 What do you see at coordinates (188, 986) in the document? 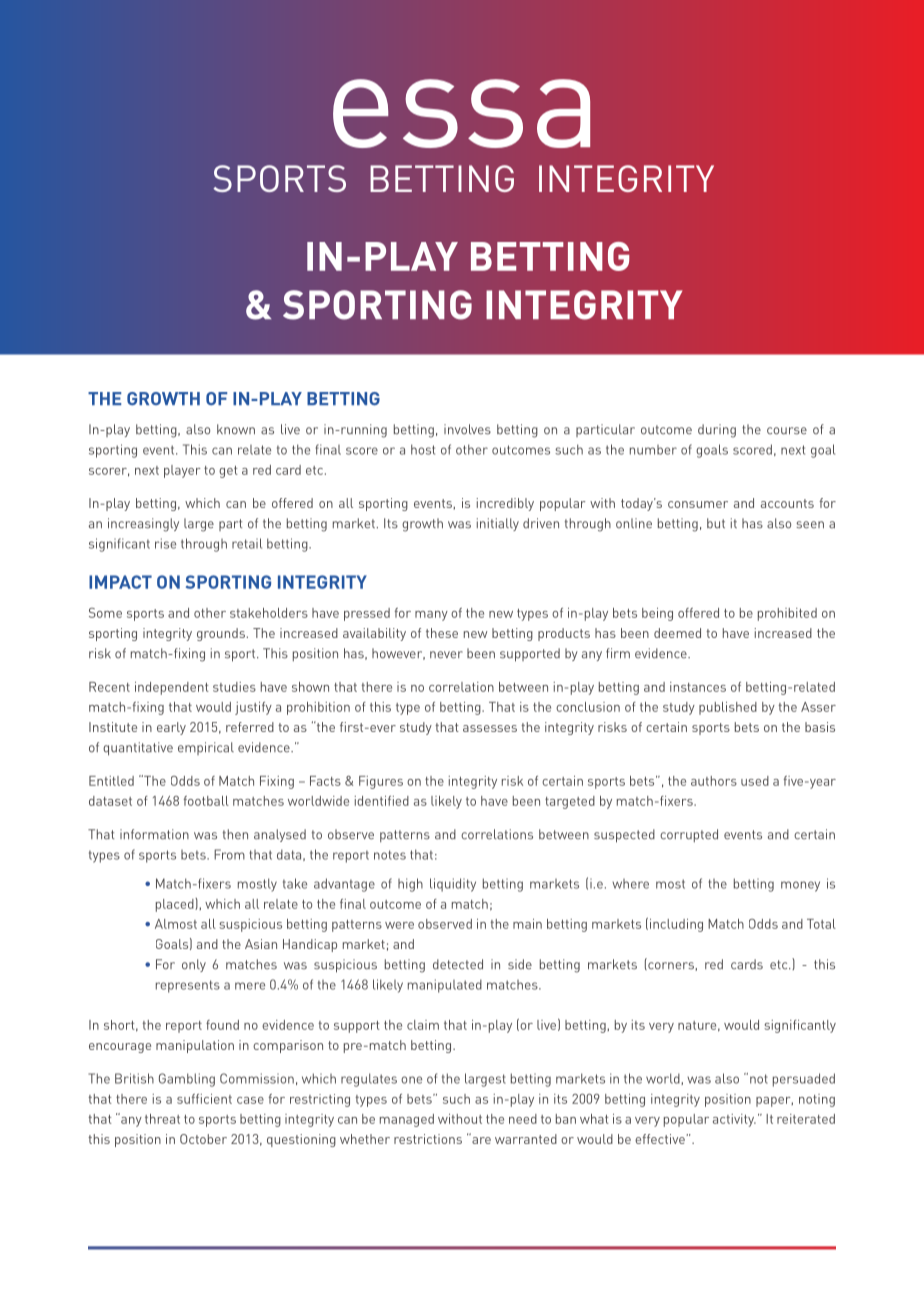
I see `represents` at bounding box center [188, 986].
